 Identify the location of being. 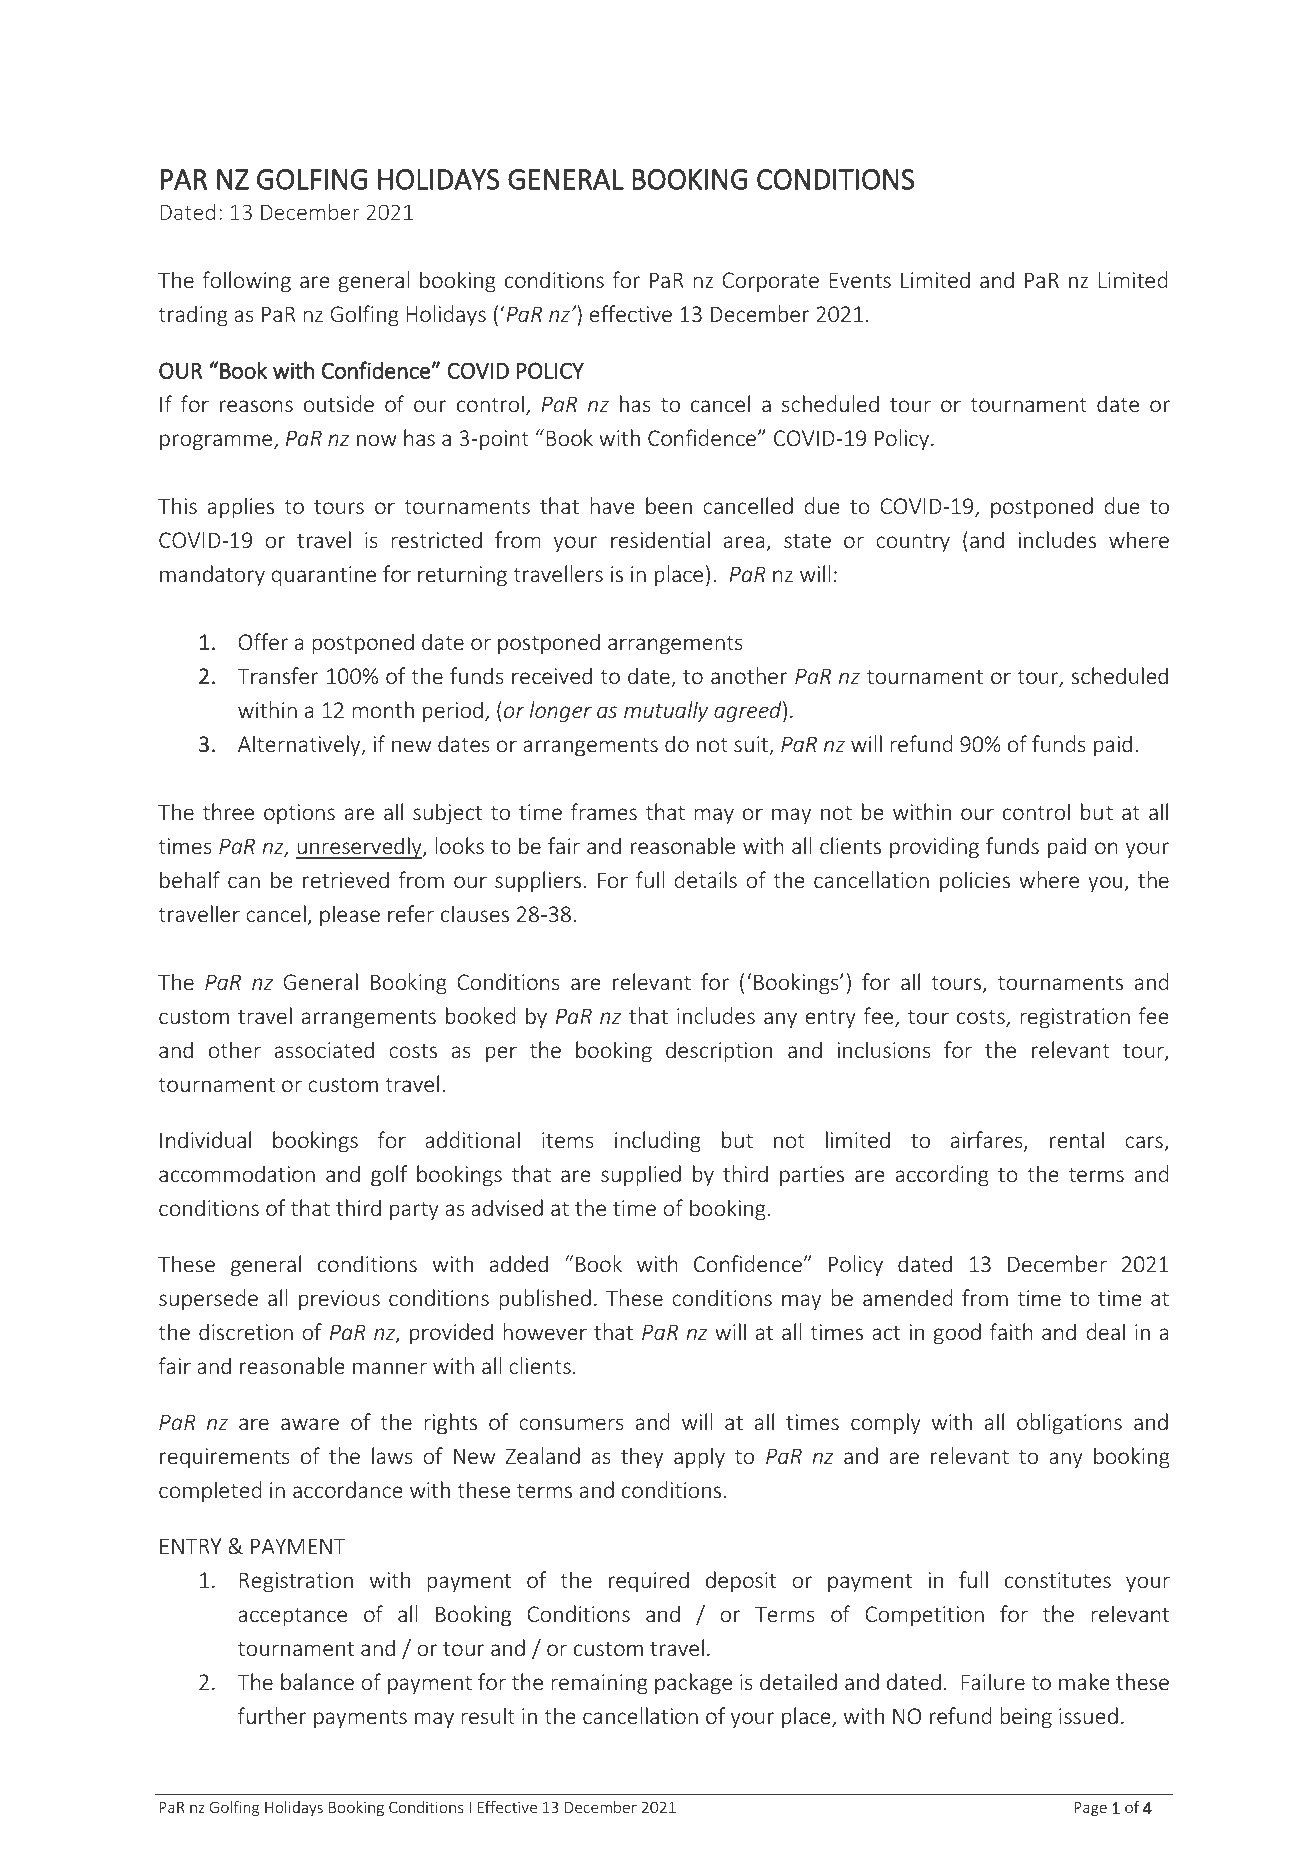
(1026, 1718).
